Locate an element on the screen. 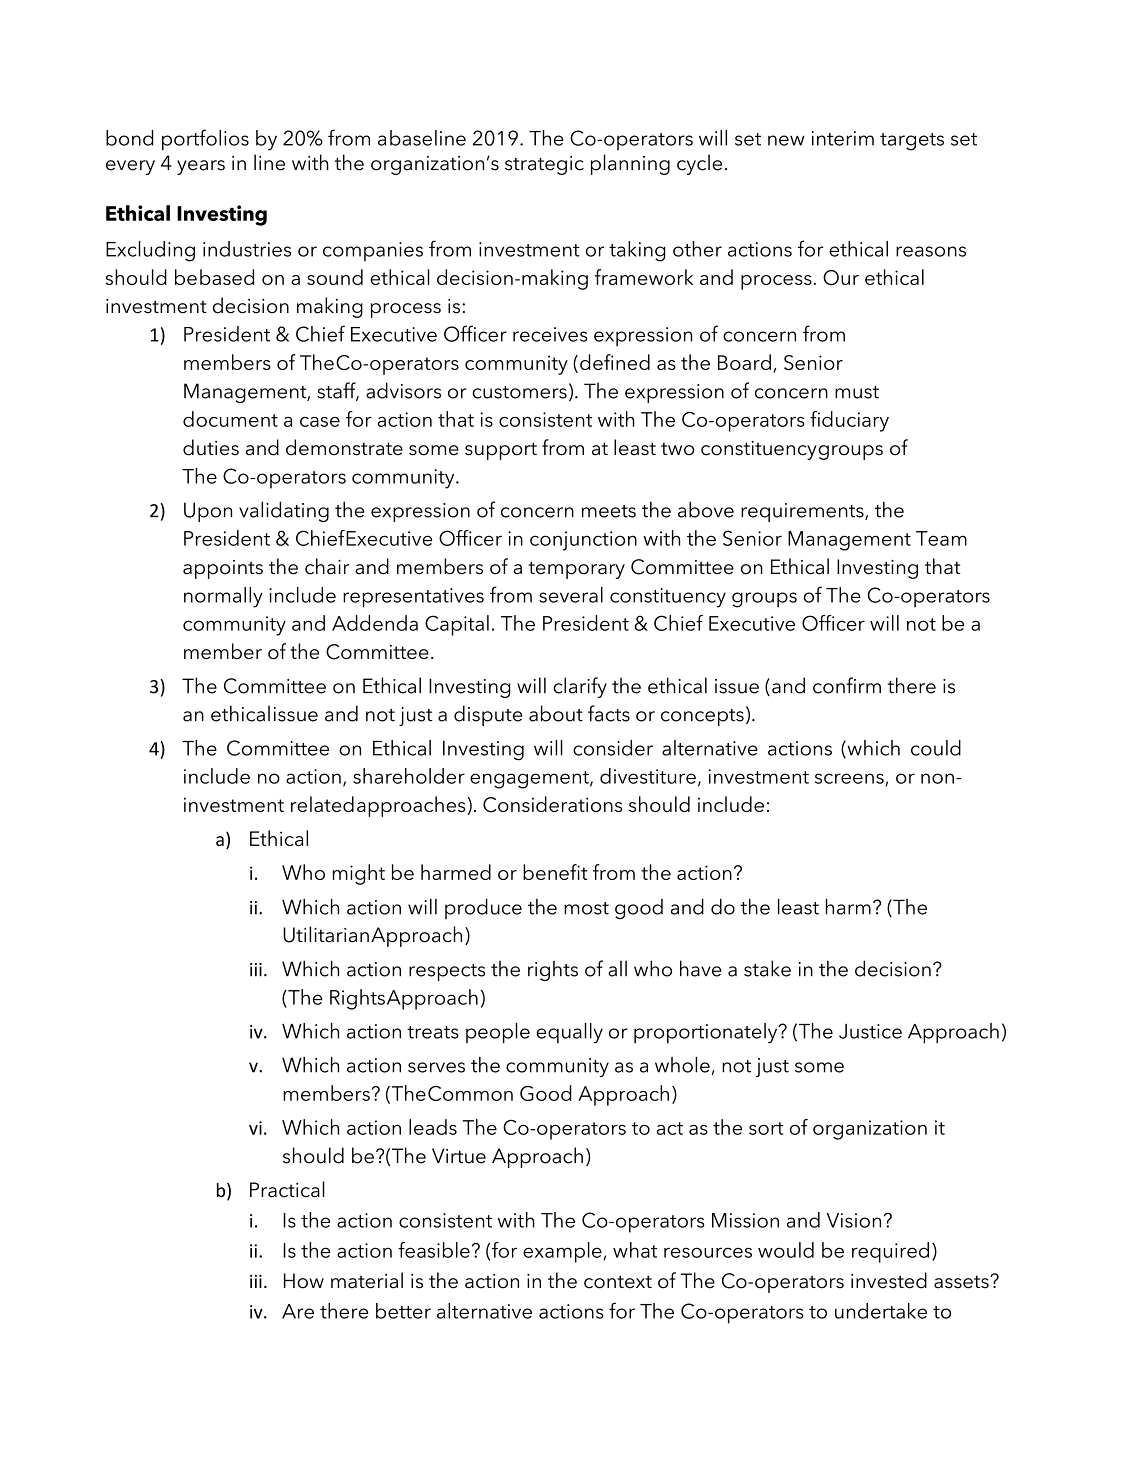 The height and width of the screenshot is (1465, 1132). confirm is located at coordinates (847, 685).
